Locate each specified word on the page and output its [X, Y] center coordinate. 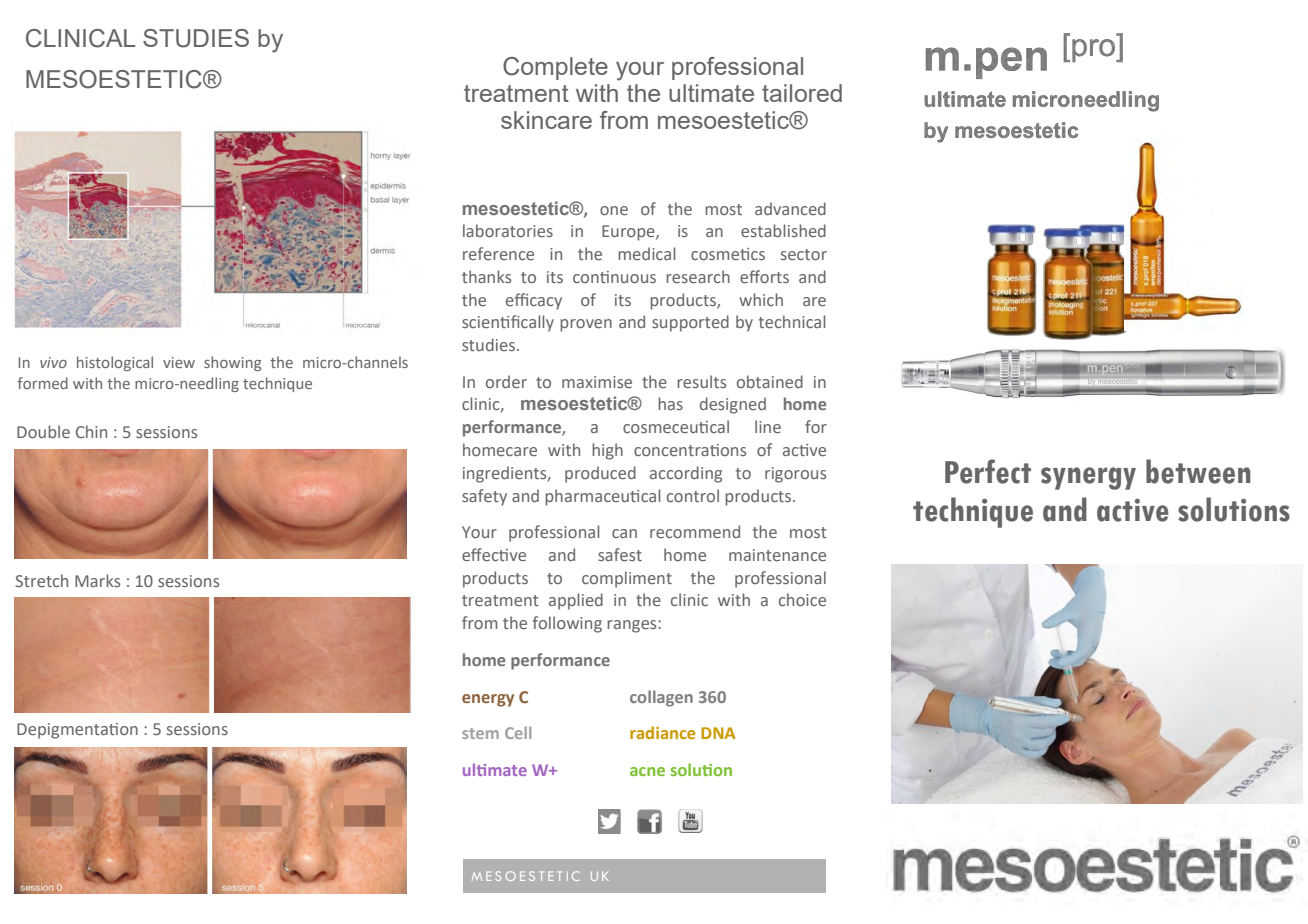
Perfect [988, 471]
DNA [718, 733]
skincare [546, 120]
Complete [555, 68]
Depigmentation [77, 731]
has [670, 403]
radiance [662, 732]
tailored [802, 93]
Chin [91, 431]
